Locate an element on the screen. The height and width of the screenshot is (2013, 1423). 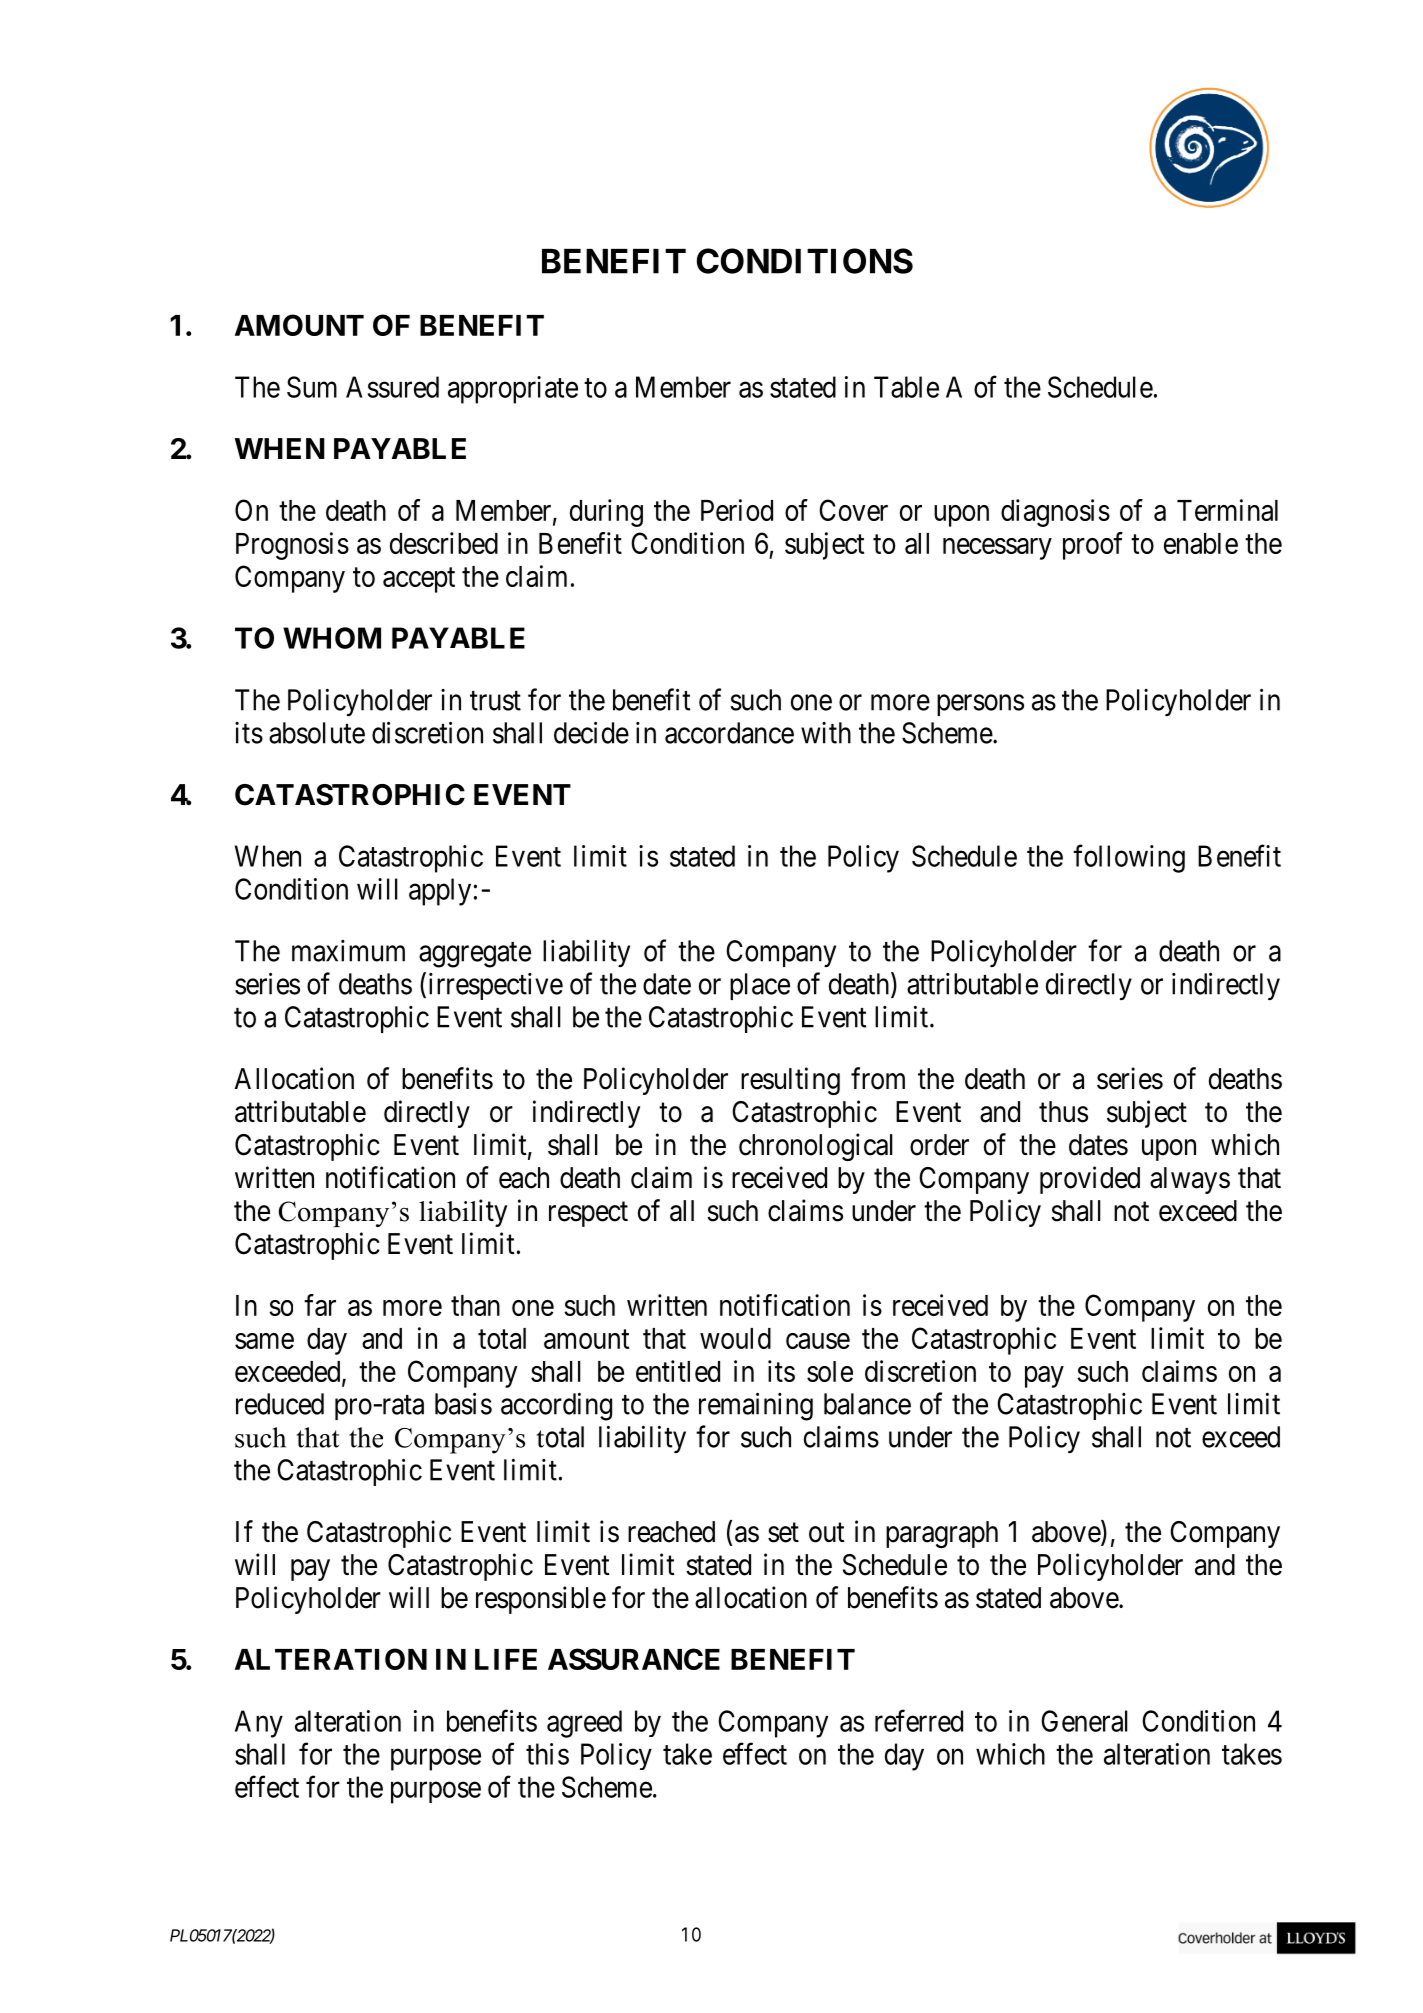
LIFE is located at coordinates (506, 1659).
